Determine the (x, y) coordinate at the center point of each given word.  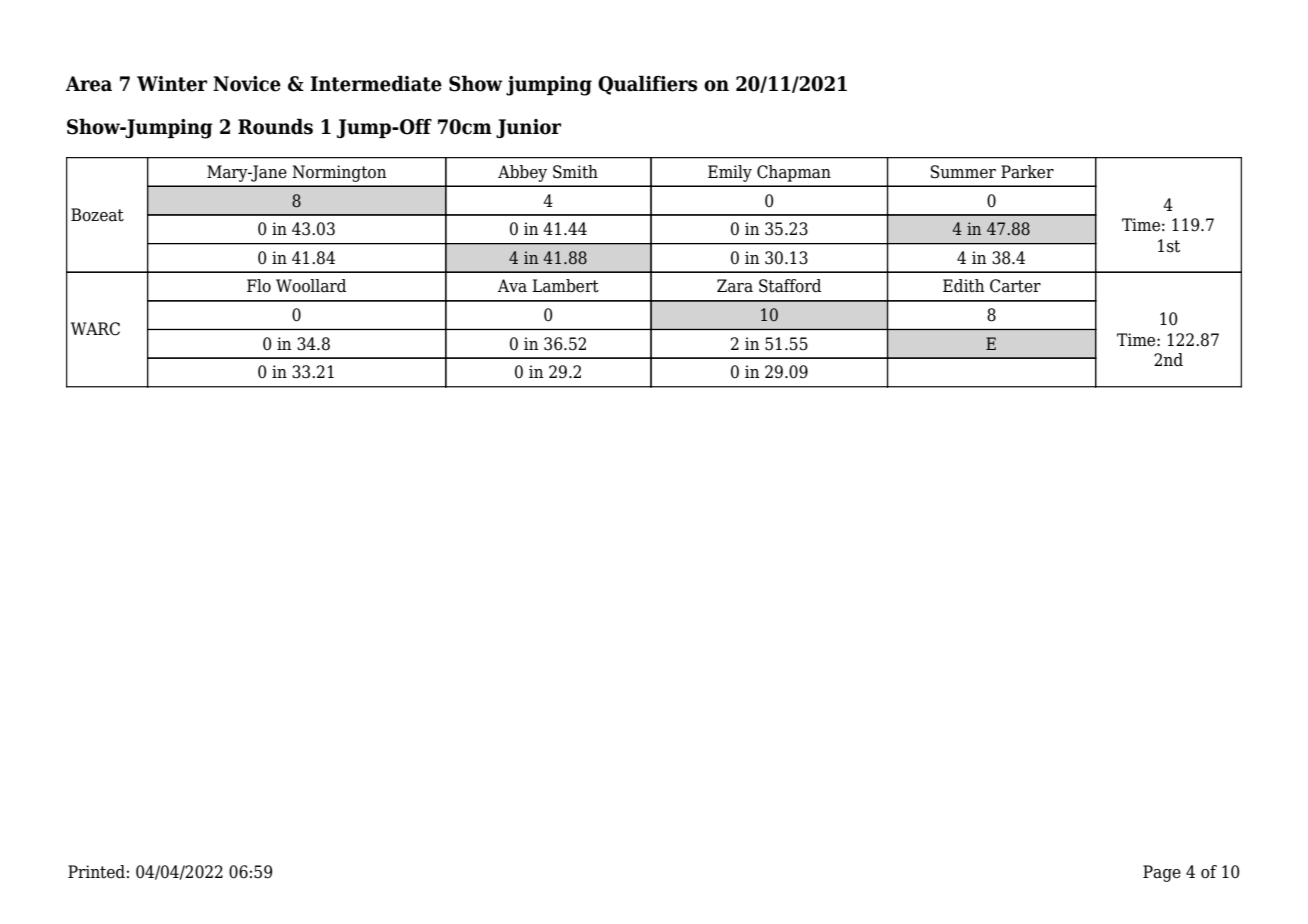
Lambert (565, 286)
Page (1162, 873)
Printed (96, 872)
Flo (259, 286)
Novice (247, 84)
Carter (1015, 286)
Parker (1027, 172)
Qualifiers (647, 85)
